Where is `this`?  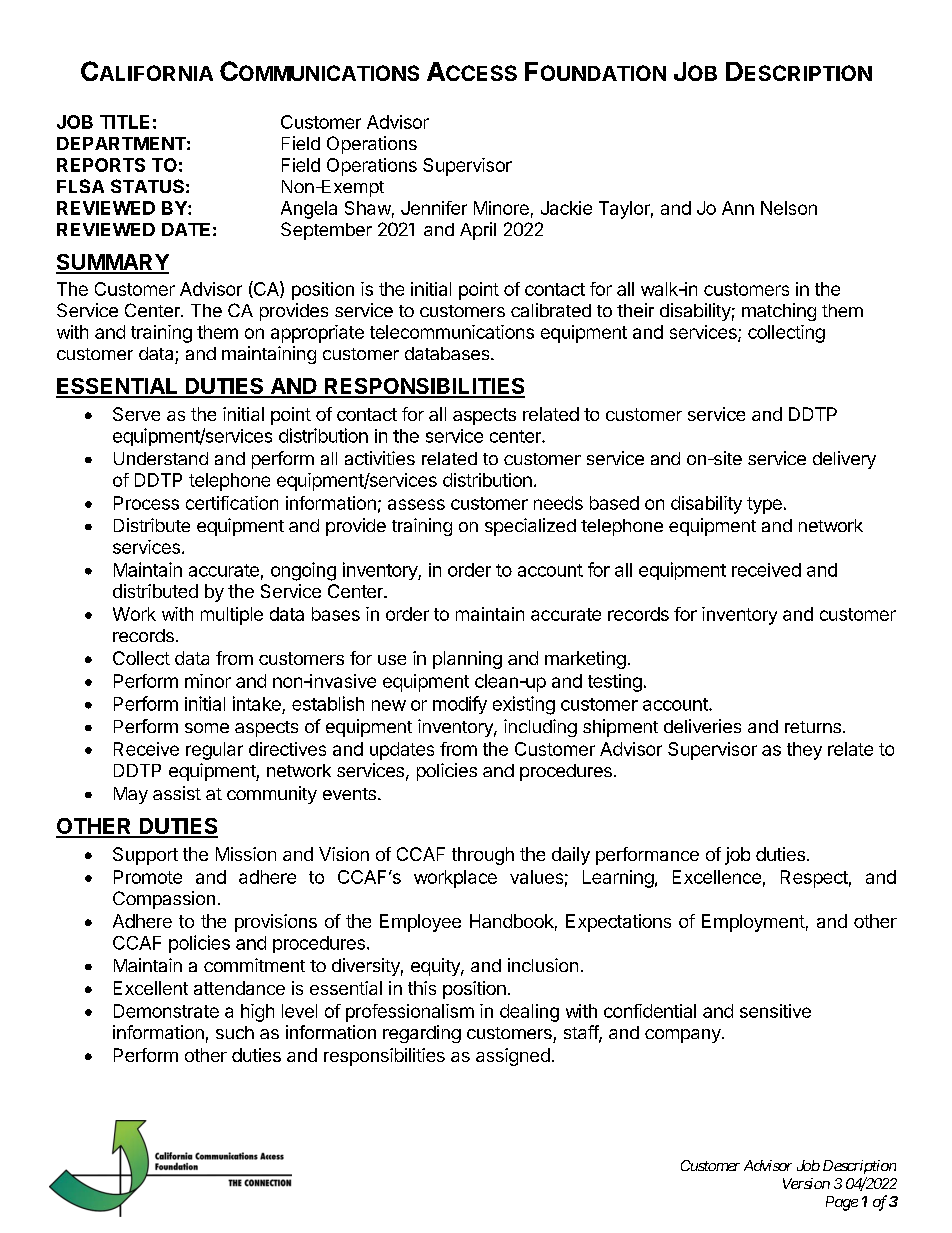
this is located at coordinates (422, 988).
